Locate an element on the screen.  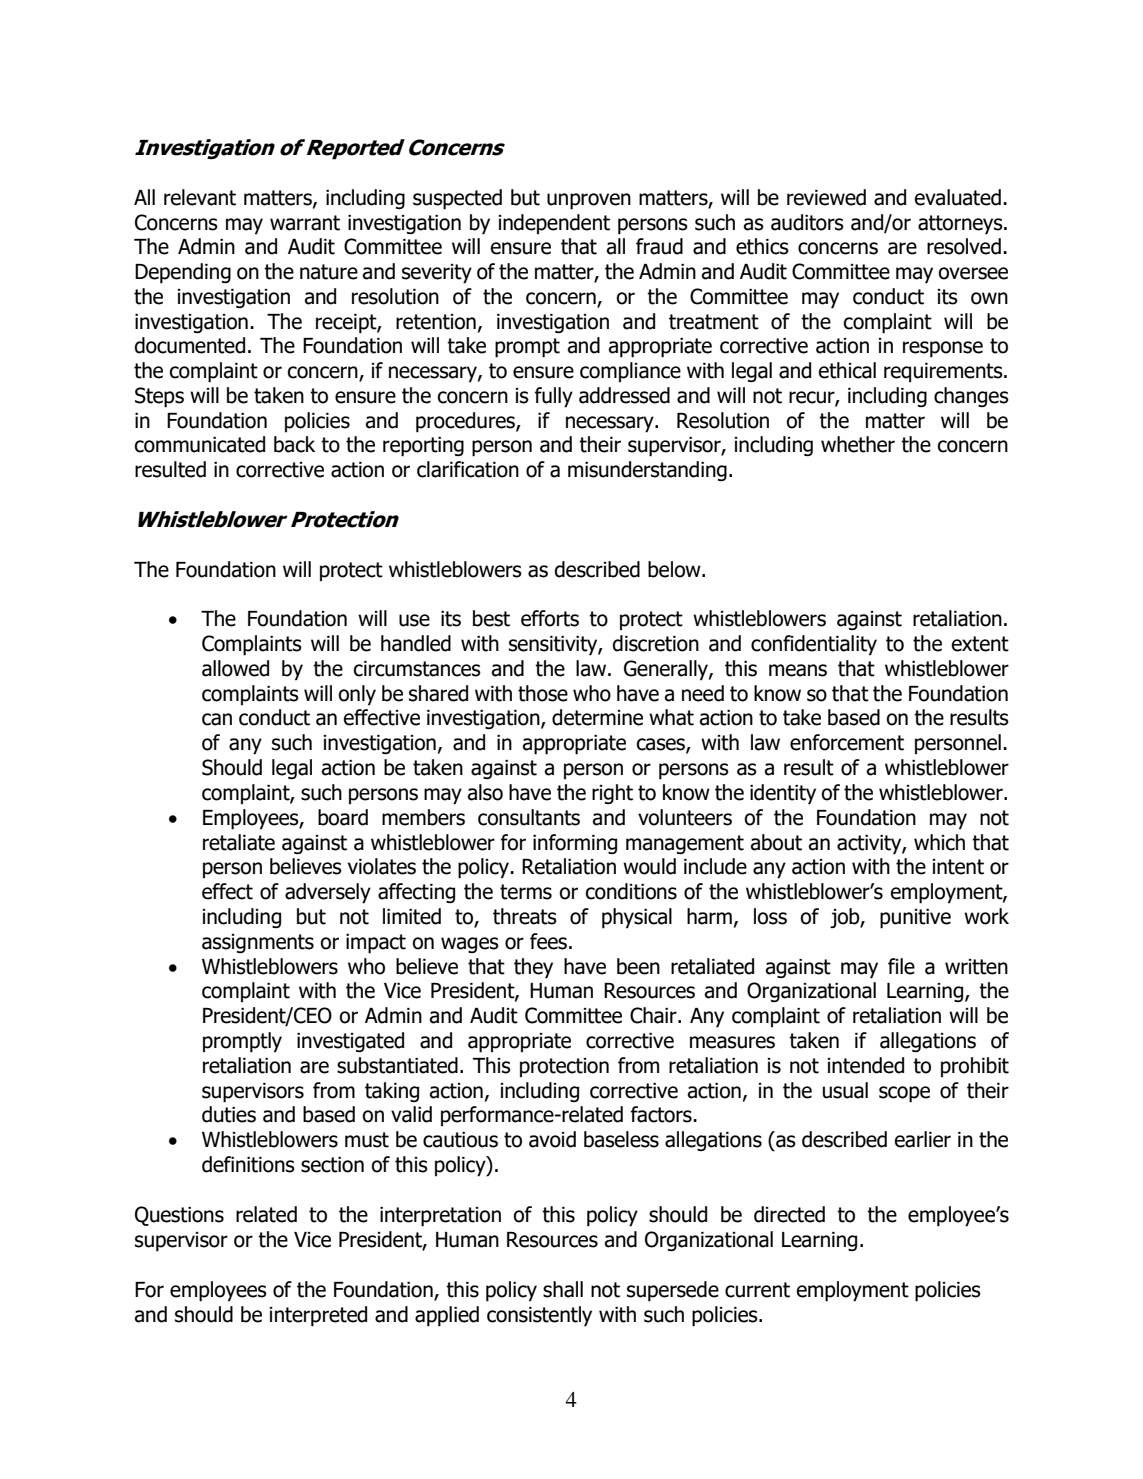
Chair is located at coordinates (654, 1015).
